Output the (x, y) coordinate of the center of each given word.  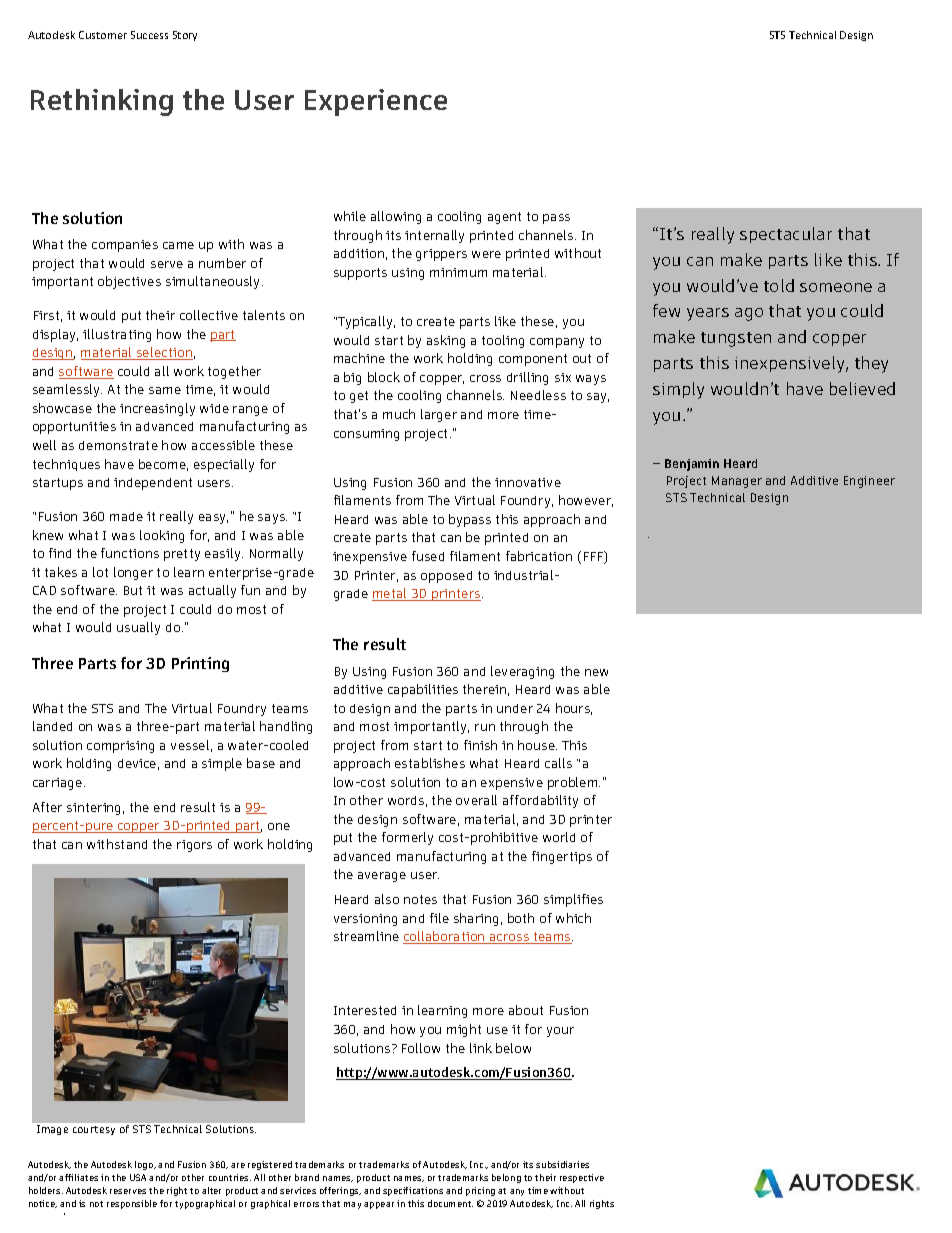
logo (145, 1165)
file (439, 918)
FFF (595, 557)
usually (138, 628)
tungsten (736, 339)
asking (446, 341)
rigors (194, 846)
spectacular (786, 235)
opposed (446, 577)
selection (163, 353)
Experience (376, 102)
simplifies (573, 900)
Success (149, 35)
